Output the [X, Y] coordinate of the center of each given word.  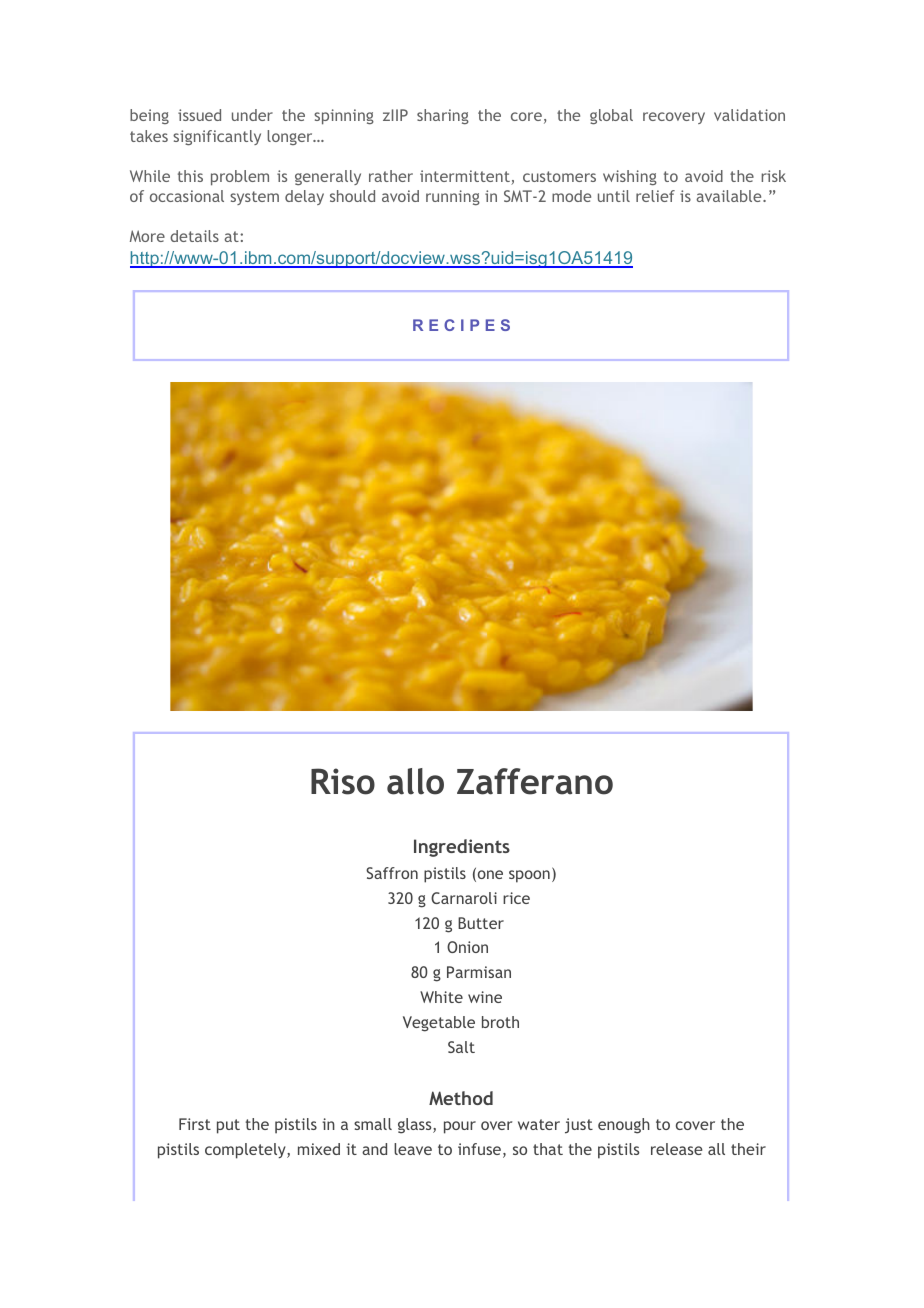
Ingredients [462, 848]
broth [500, 1022]
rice [516, 898]
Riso [343, 781]
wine [485, 997]
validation [749, 115]
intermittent [466, 177]
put [228, 1126]
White [441, 997]
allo [415, 781]
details [194, 236]
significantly [217, 138]
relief [655, 196]
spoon [529, 876]
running [453, 198]
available [730, 196]
